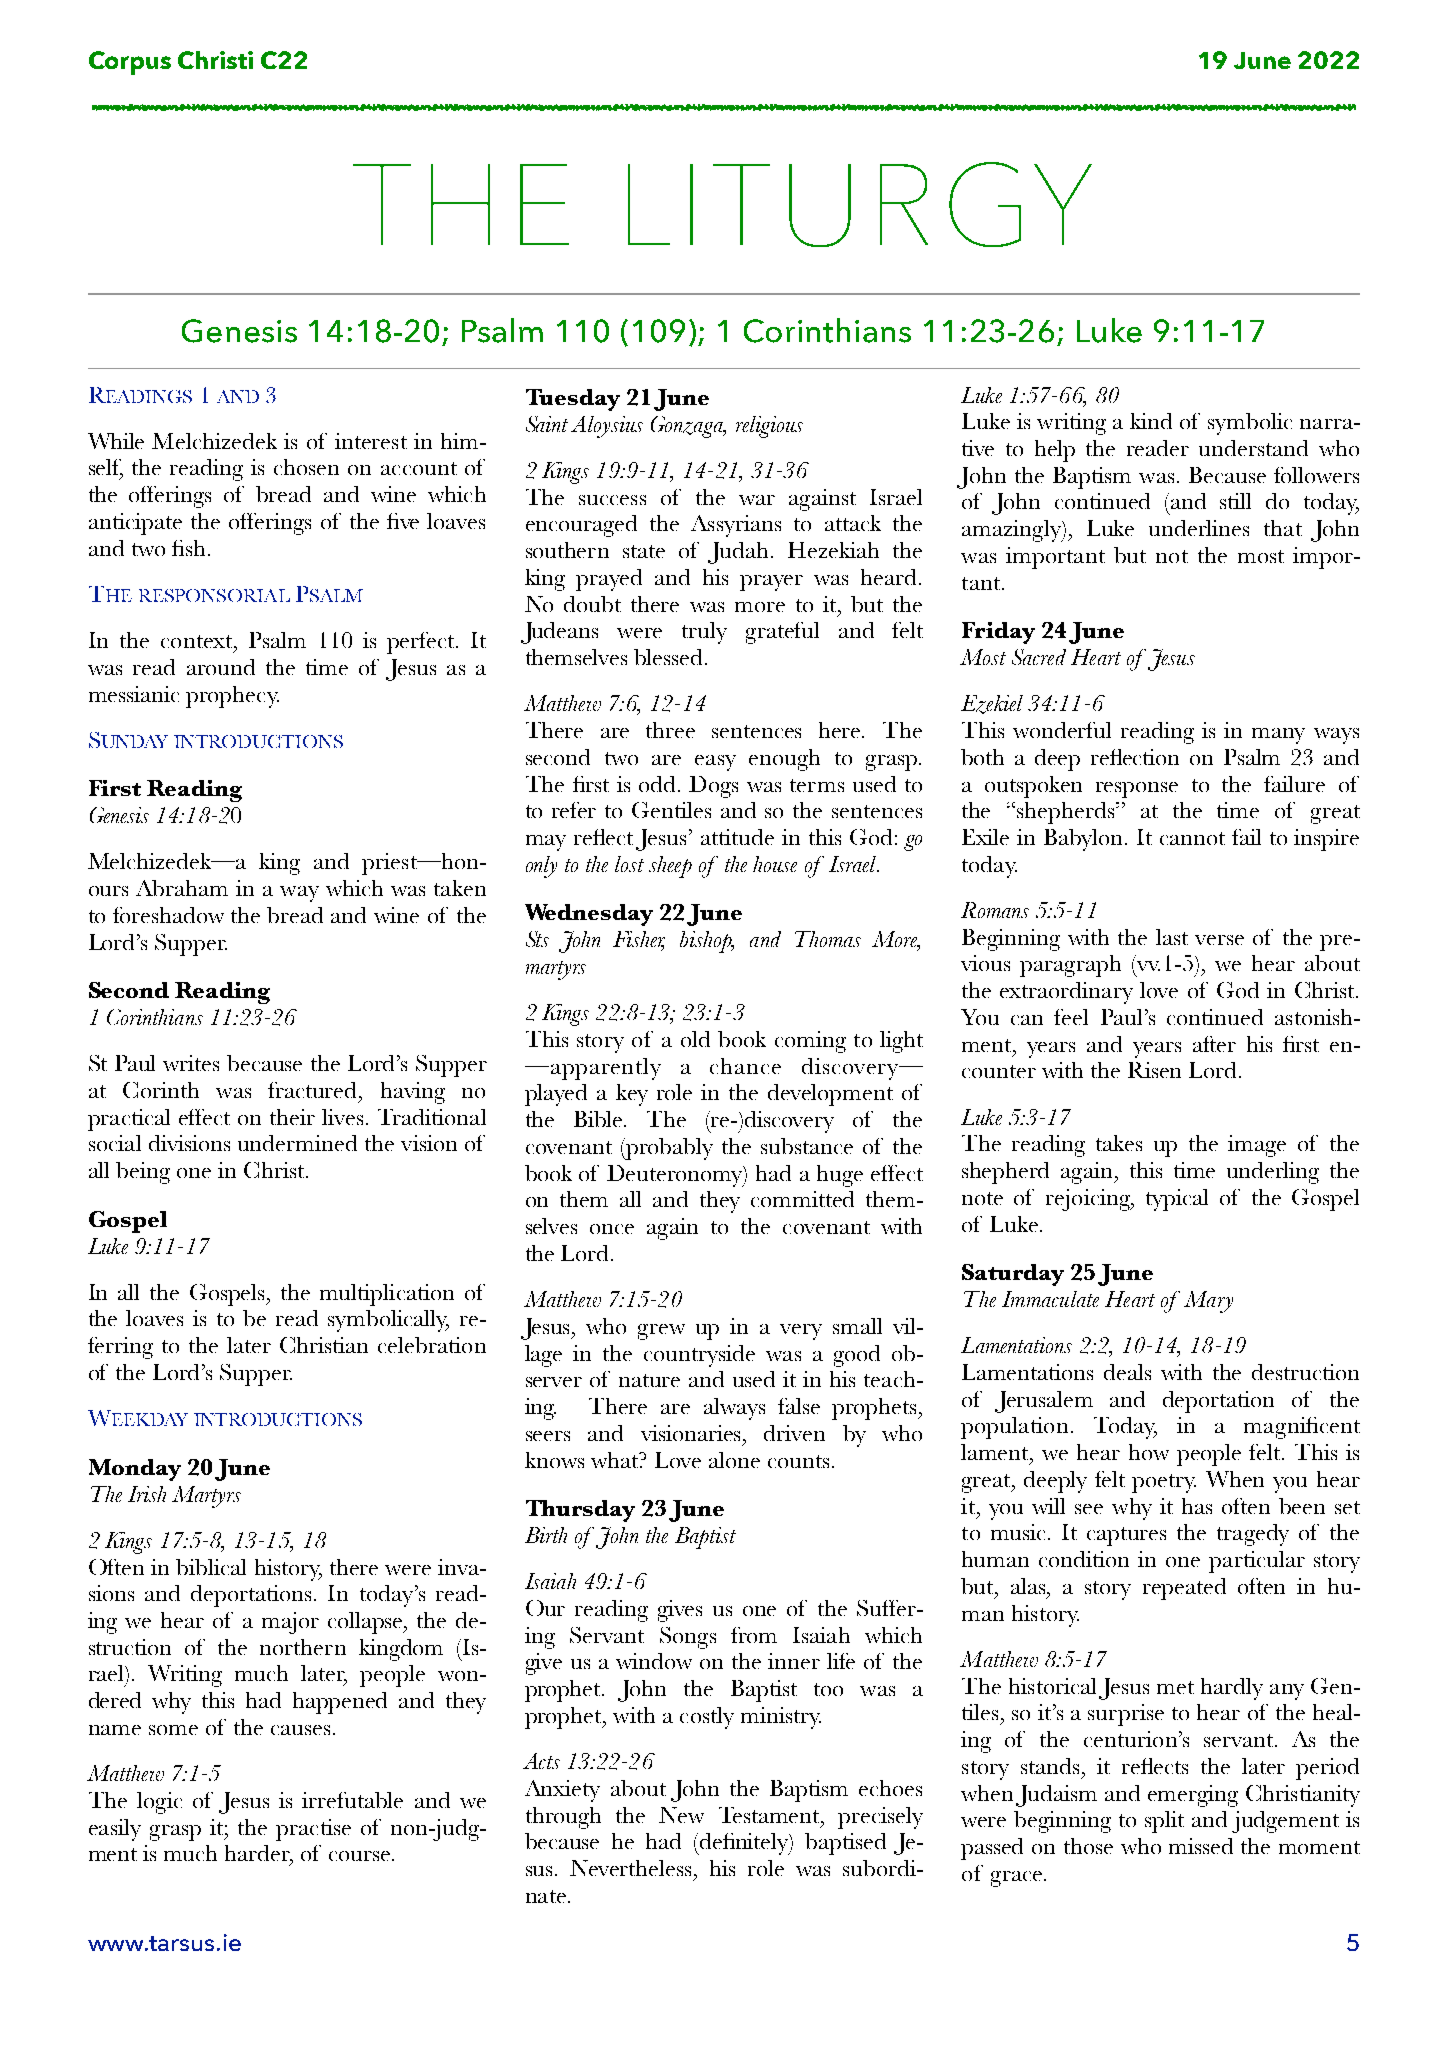 Image resolution: width=1448 pixels, height=2047 pixels. Describe the element at coordinates (734, 1460) in the page. I see `alone` at that location.
